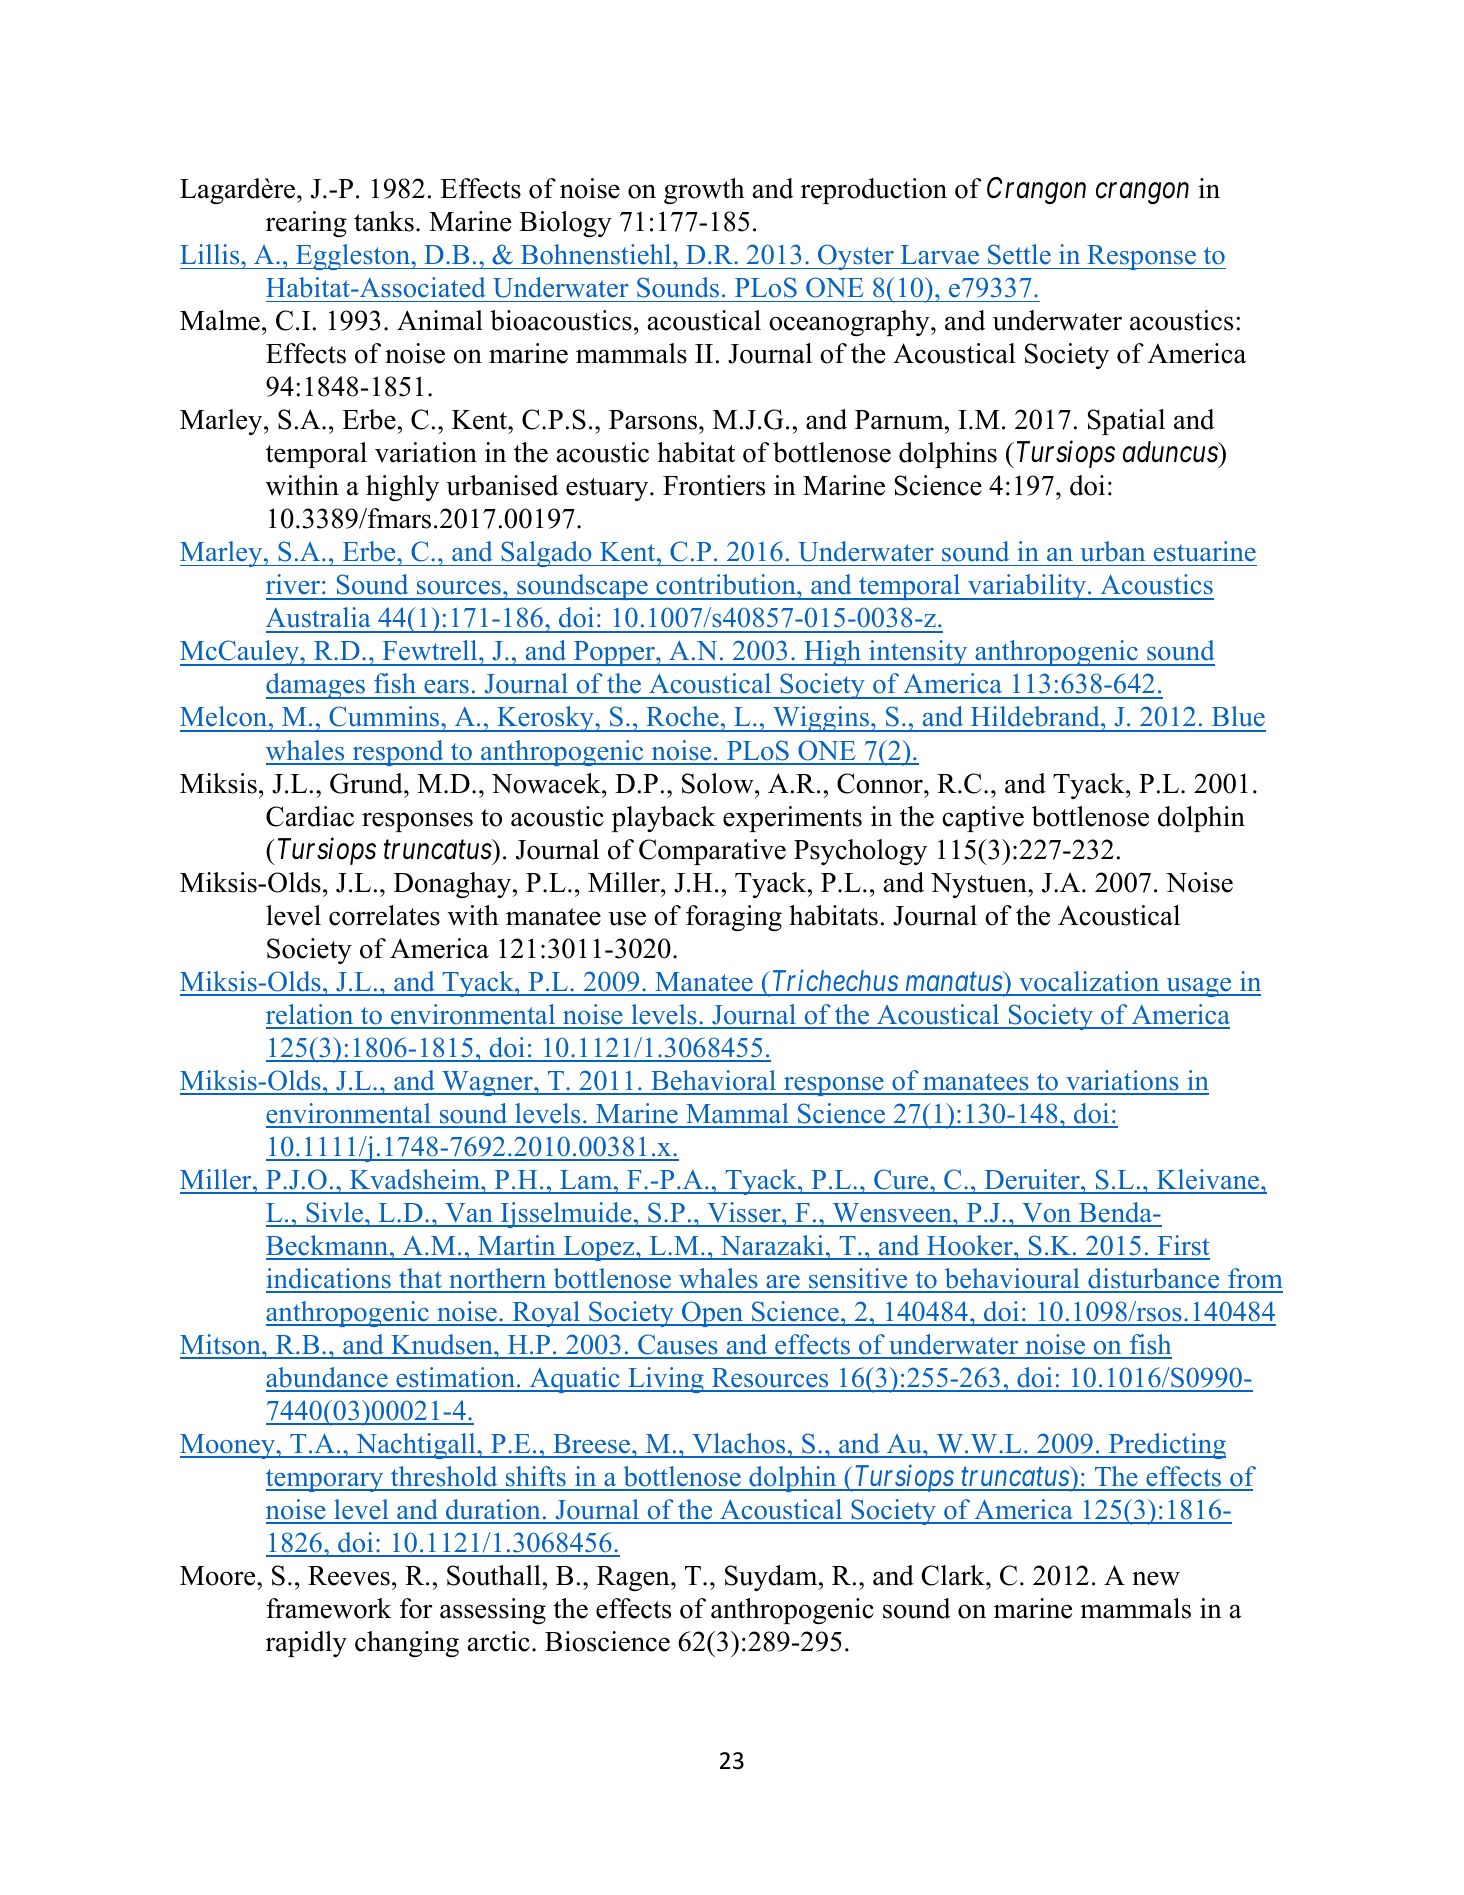 The image size is (1464, 1895). What do you see at coordinates (1019, 254) in the document?
I see `Settle` at bounding box center [1019, 254].
